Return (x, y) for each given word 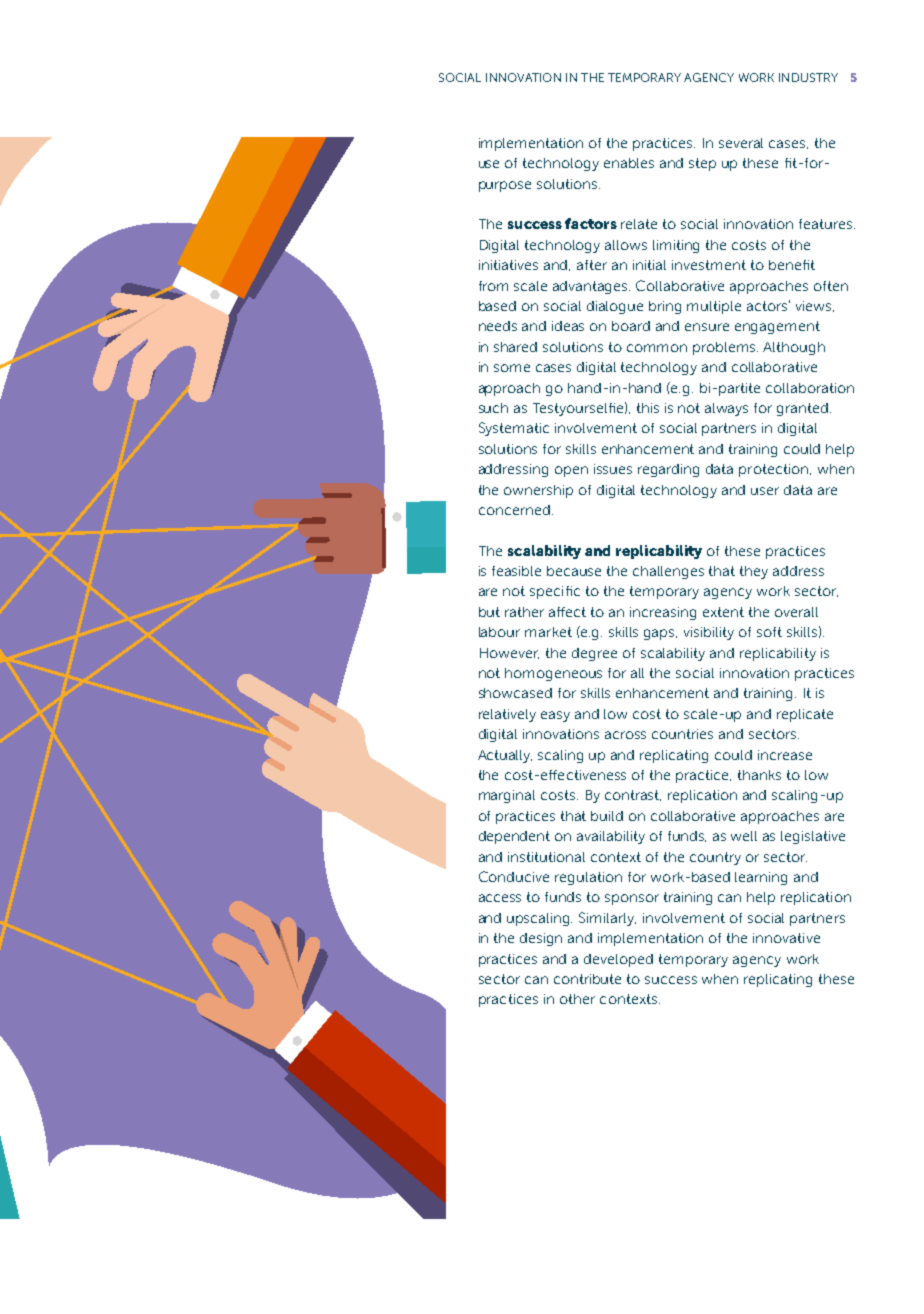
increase (785, 755)
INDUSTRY (808, 77)
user (765, 491)
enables (629, 163)
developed (618, 960)
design (541, 939)
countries (682, 734)
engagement (777, 327)
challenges (668, 572)
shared (515, 347)
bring (665, 307)
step (702, 164)
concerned (514, 510)
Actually (505, 756)
